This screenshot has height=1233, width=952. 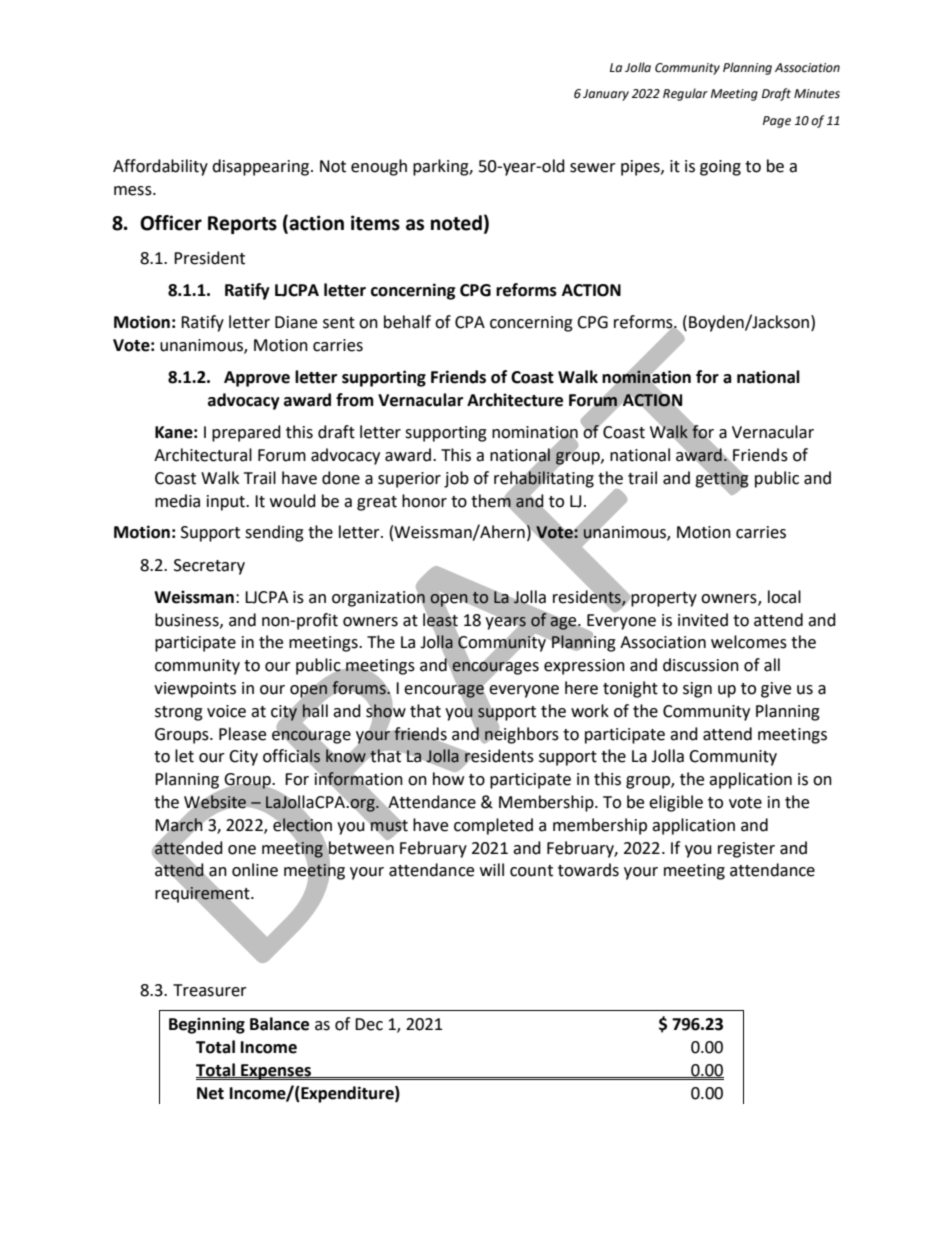 What do you see at coordinates (703, 620) in the screenshot?
I see `invited` at bounding box center [703, 620].
